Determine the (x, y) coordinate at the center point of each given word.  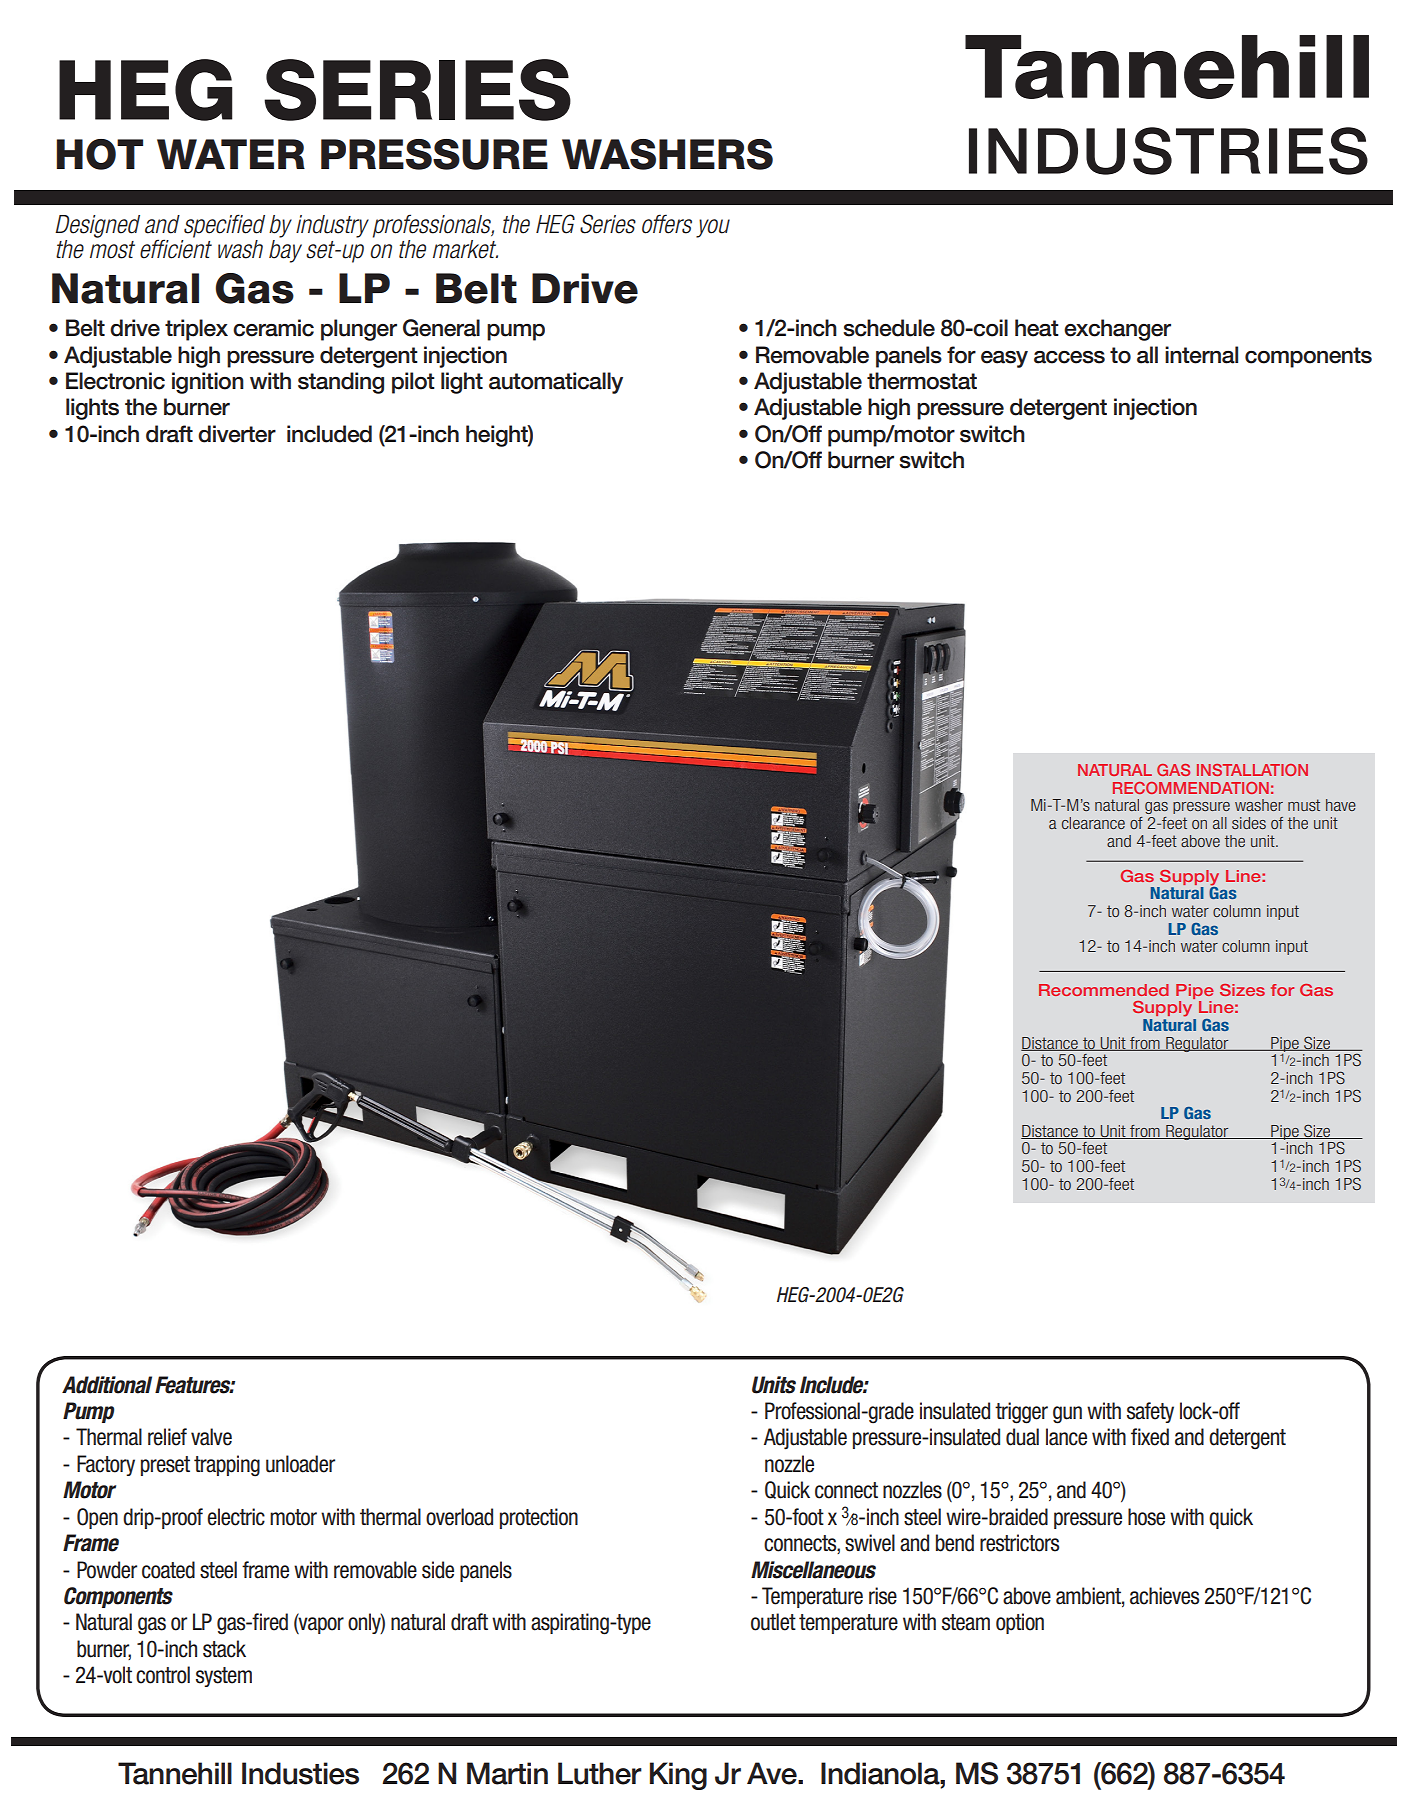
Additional (107, 1385)
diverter (237, 434)
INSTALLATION (1252, 770)
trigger (1021, 1413)
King (678, 1776)
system (224, 1677)
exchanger (1117, 330)
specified (224, 226)
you (713, 228)
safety (1150, 1412)
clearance (1093, 823)
